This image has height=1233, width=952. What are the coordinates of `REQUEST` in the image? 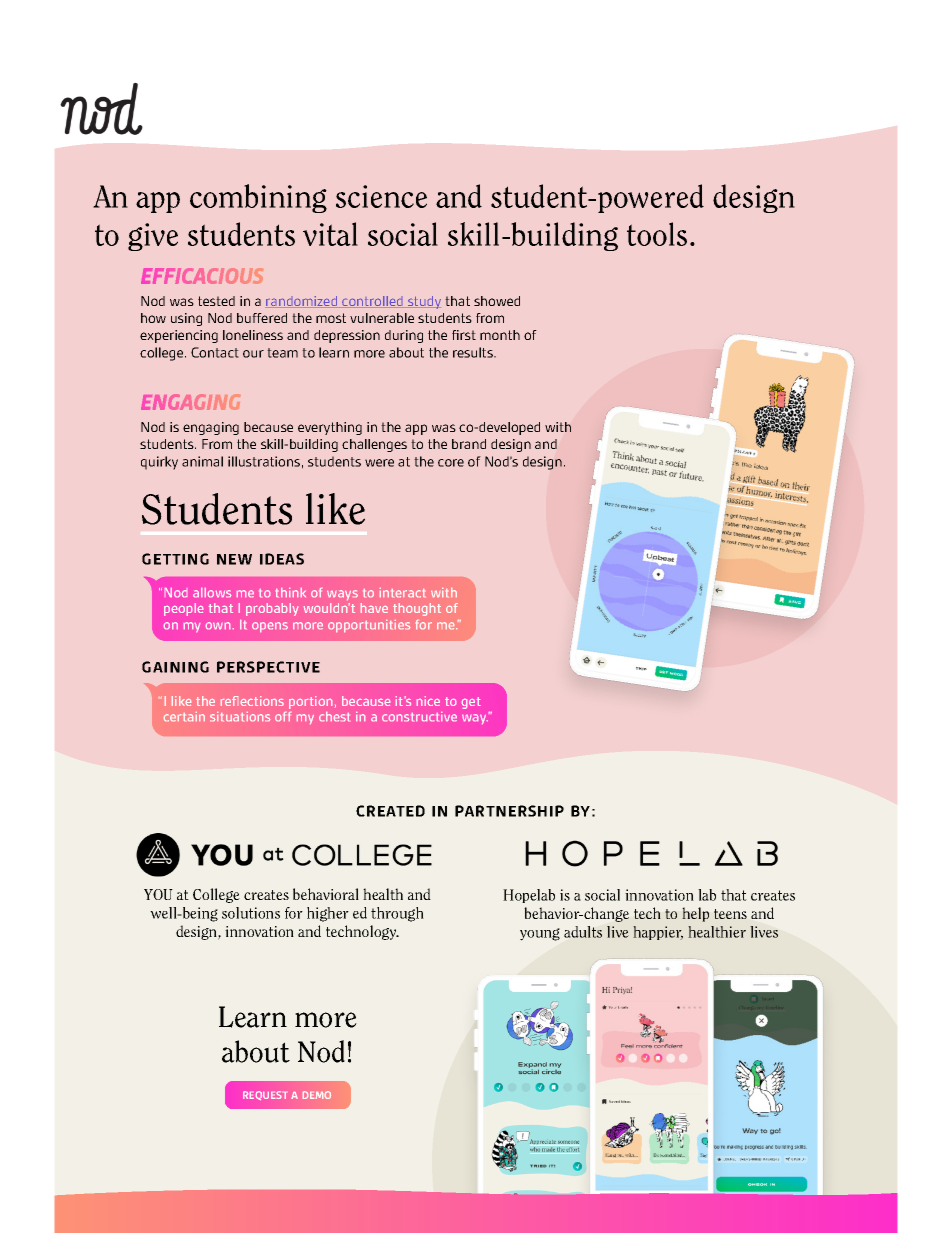 It's located at (264, 1095).
